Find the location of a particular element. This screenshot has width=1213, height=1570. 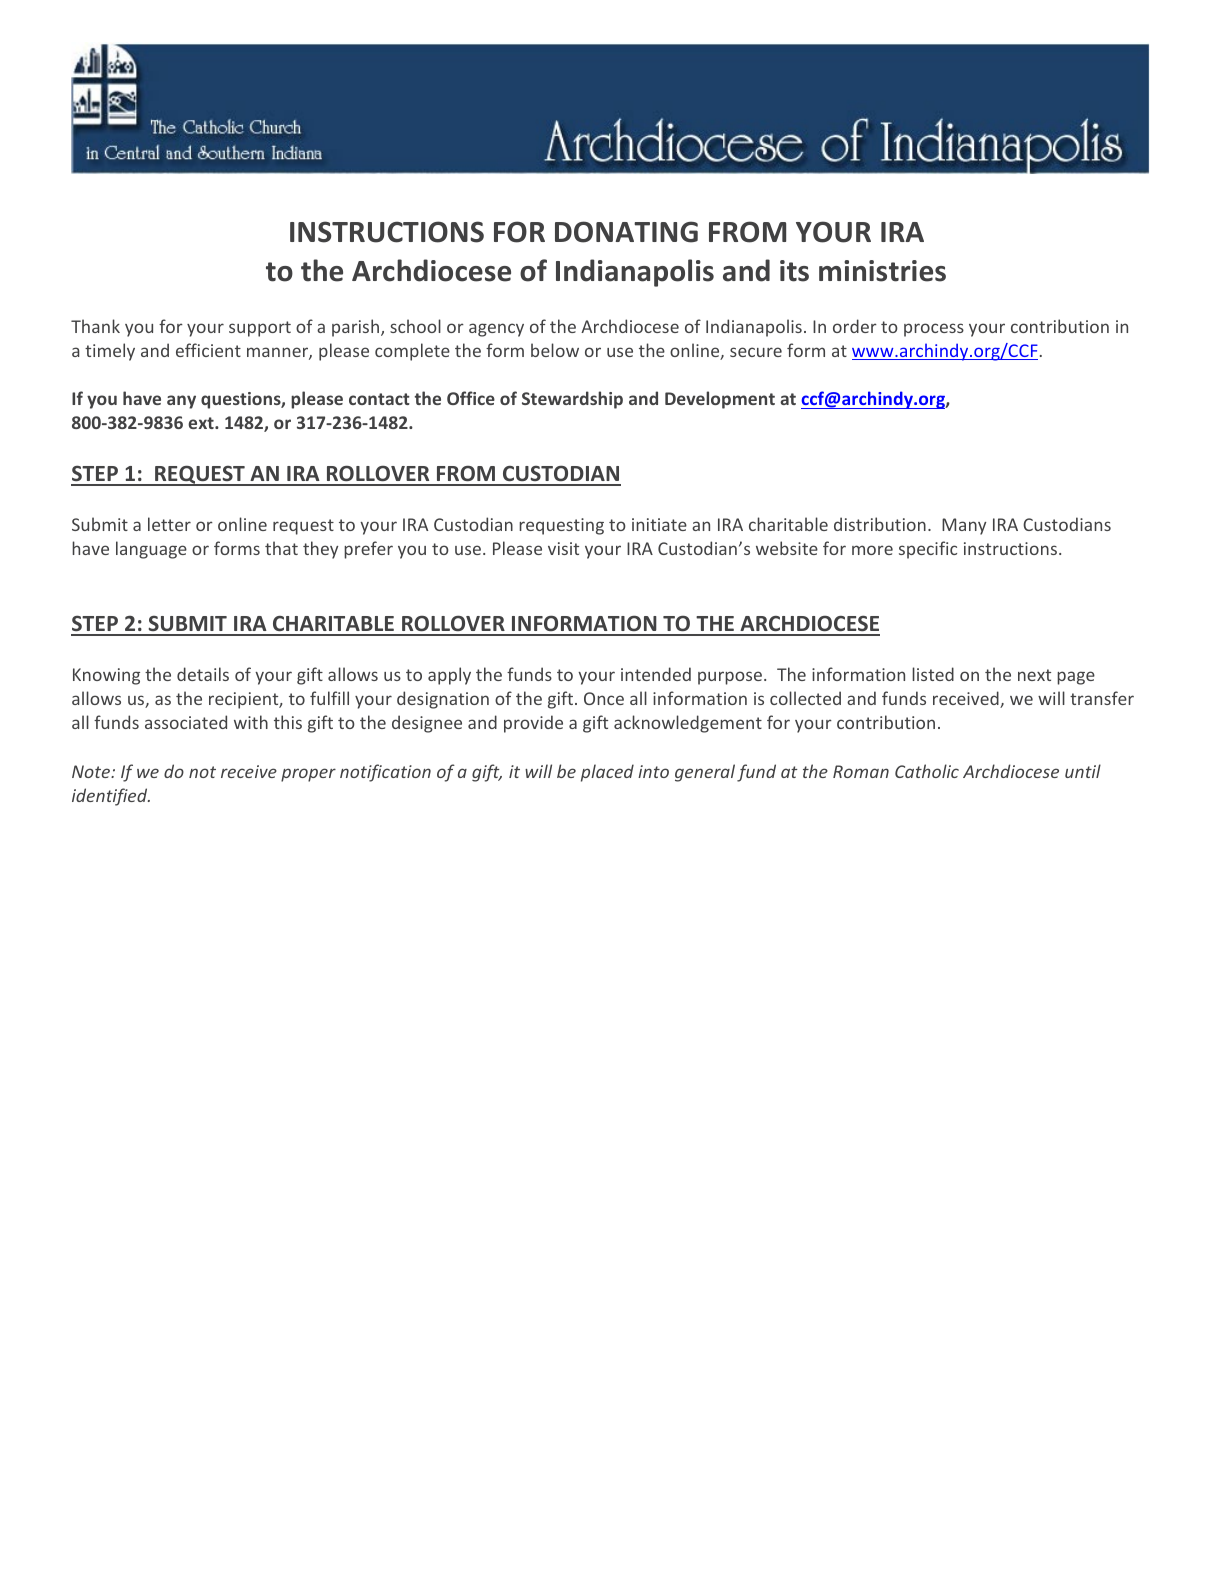

Stewardship is located at coordinates (572, 400).
